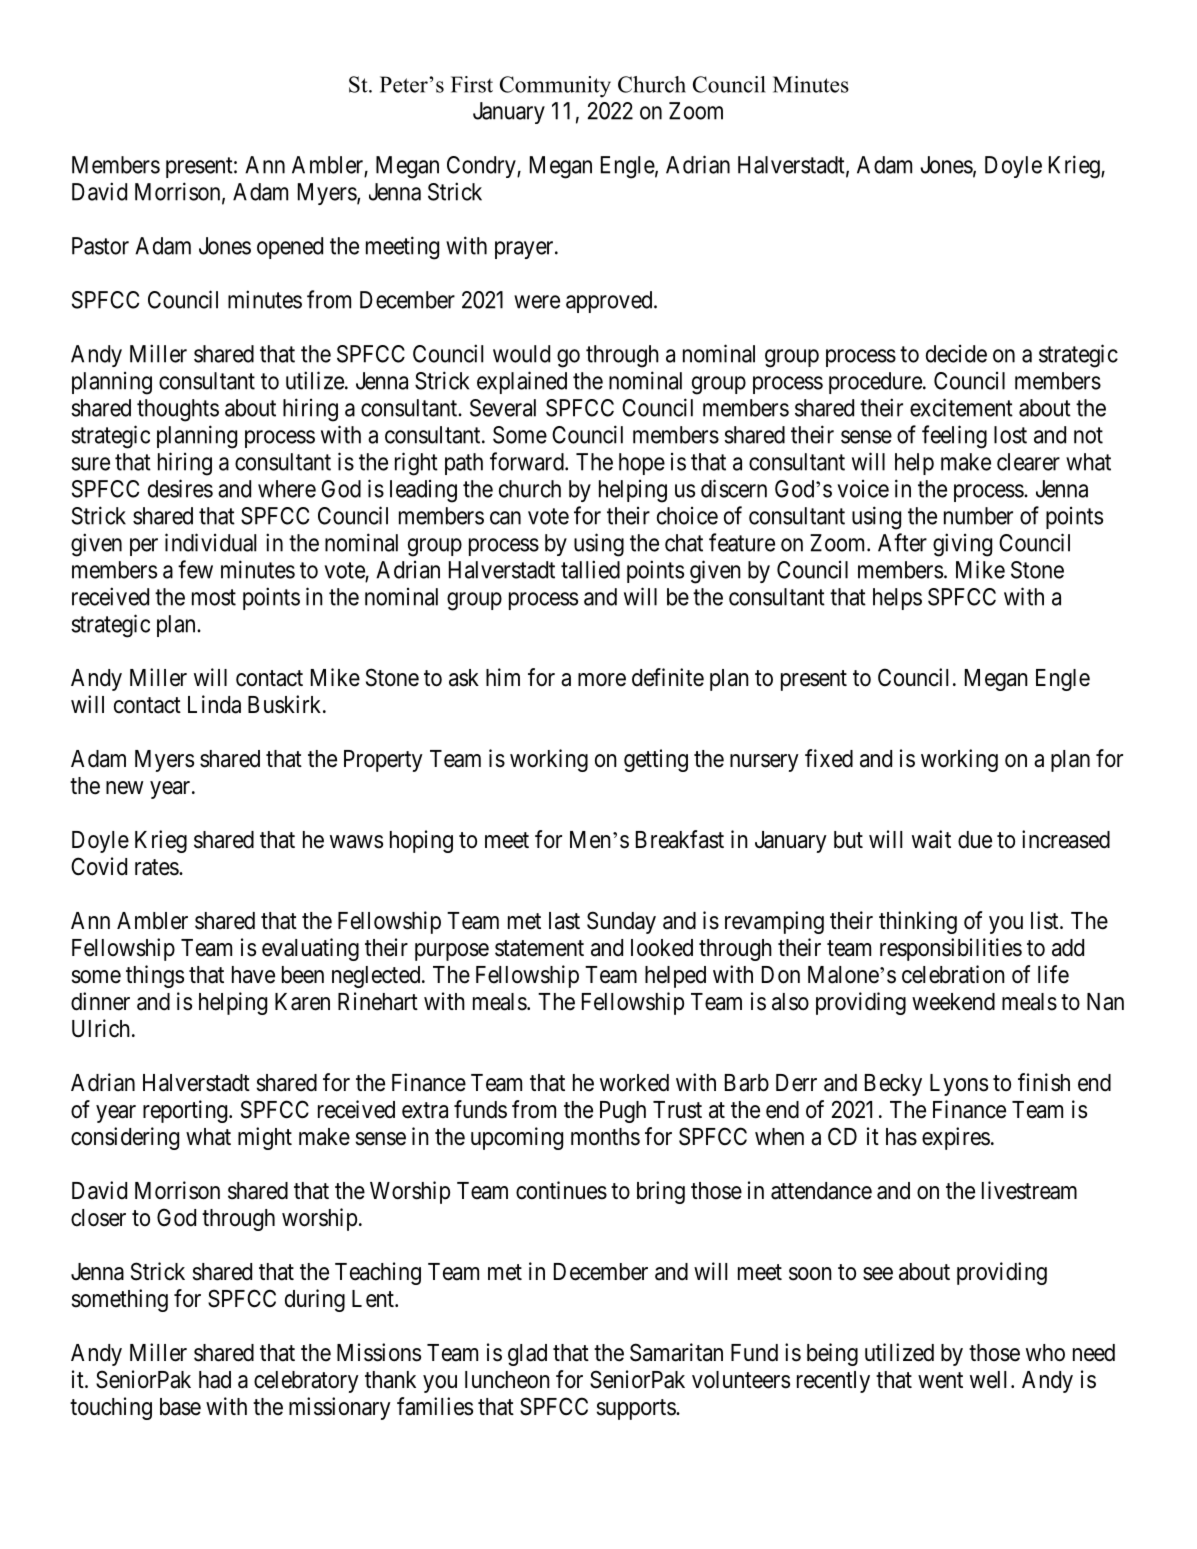  Describe the element at coordinates (178, 410) in the screenshot. I see `thoughts` at that location.
